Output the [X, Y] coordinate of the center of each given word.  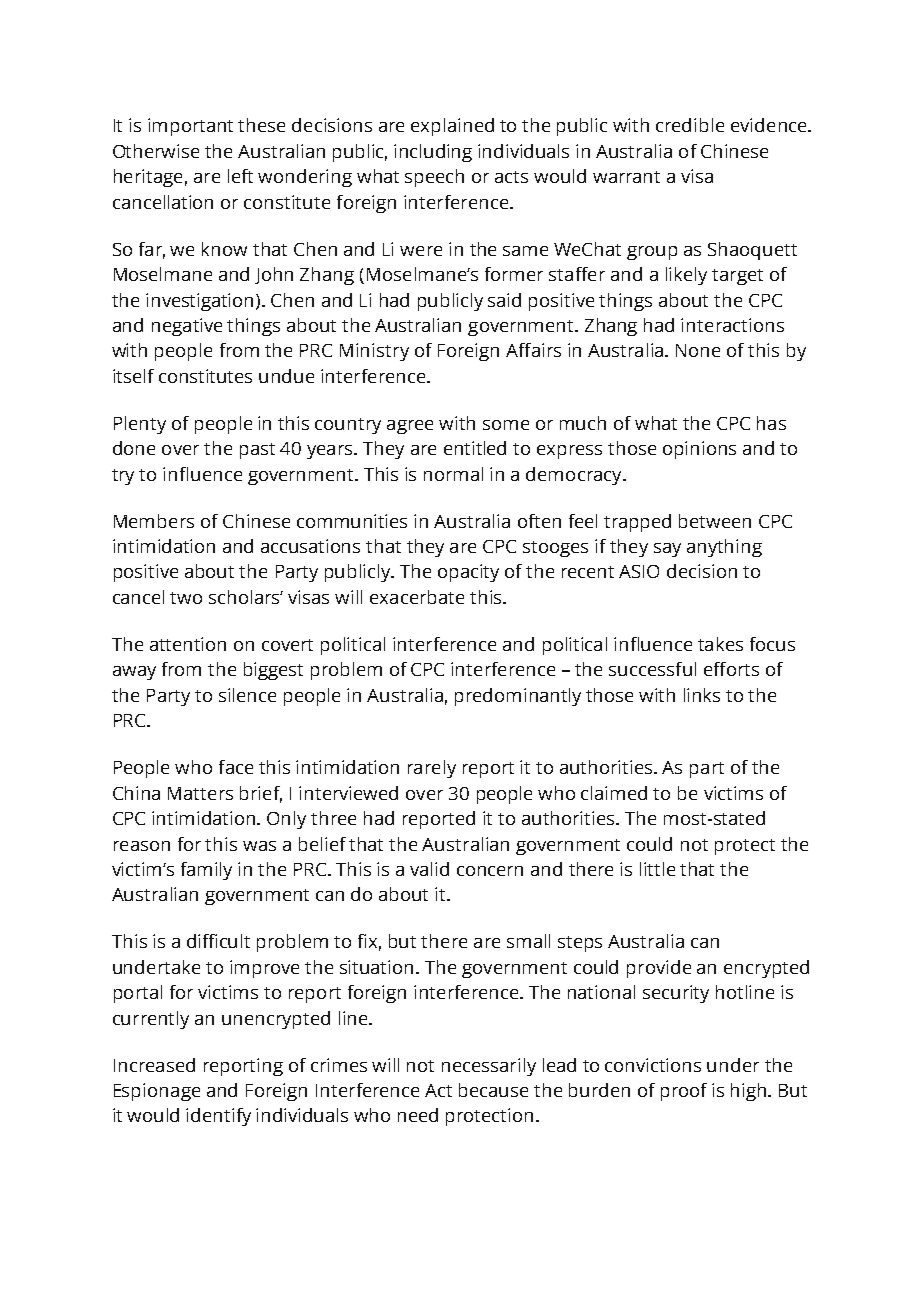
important [190, 127]
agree [410, 427]
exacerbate [417, 597]
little [657, 869]
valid [429, 869]
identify [218, 1117]
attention [188, 644]
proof [684, 1092]
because [493, 1090]
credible [690, 125]
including [433, 153]
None [698, 350]
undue [286, 376]
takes [720, 644]
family [206, 871]
